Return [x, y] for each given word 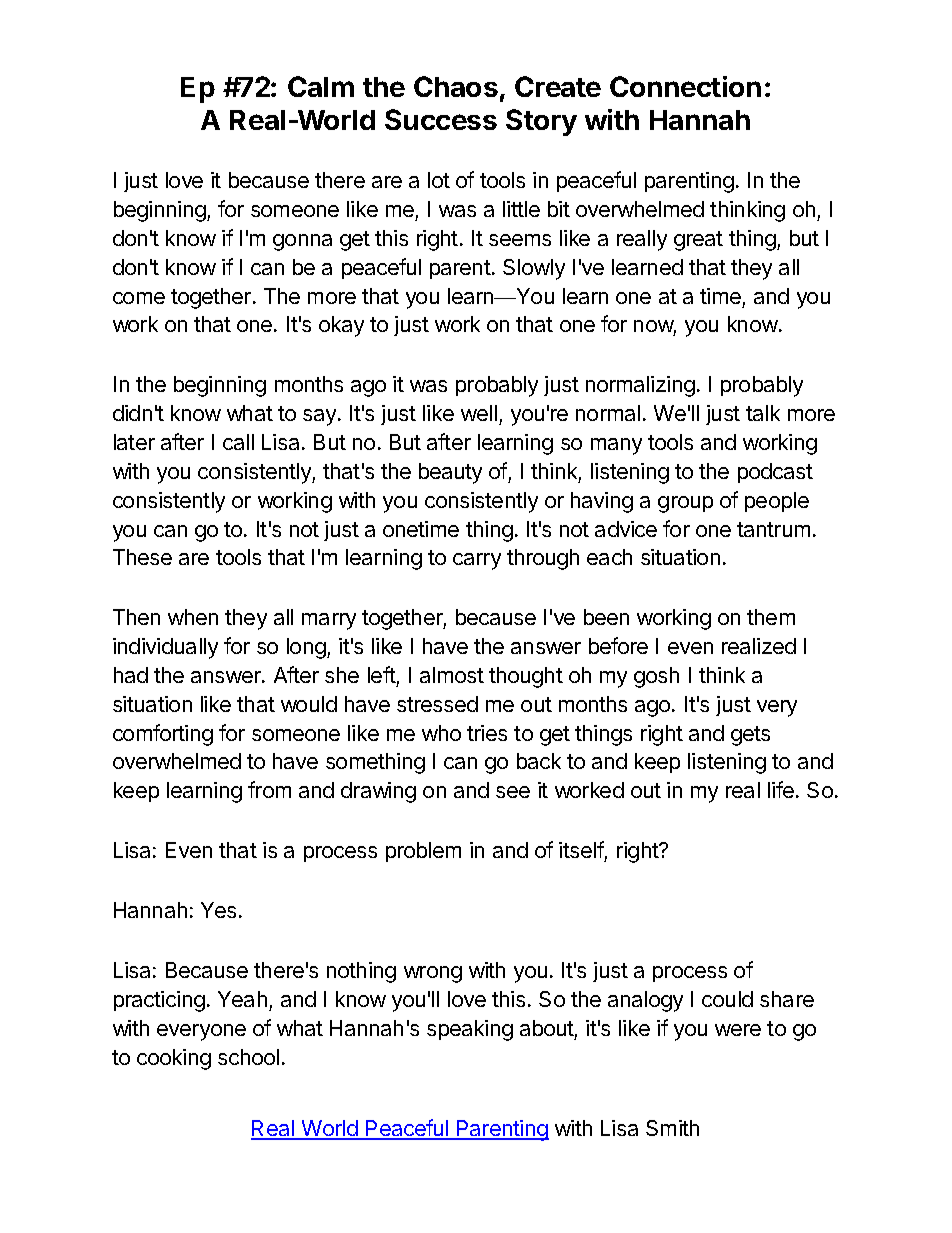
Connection [685, 86]
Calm [321, 86]
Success [441, 119]
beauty [450, 473]
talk [763, 413]
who [441, 733]
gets [750, 736]
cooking [174, 1059]
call [238, 442]
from [269, 789]
